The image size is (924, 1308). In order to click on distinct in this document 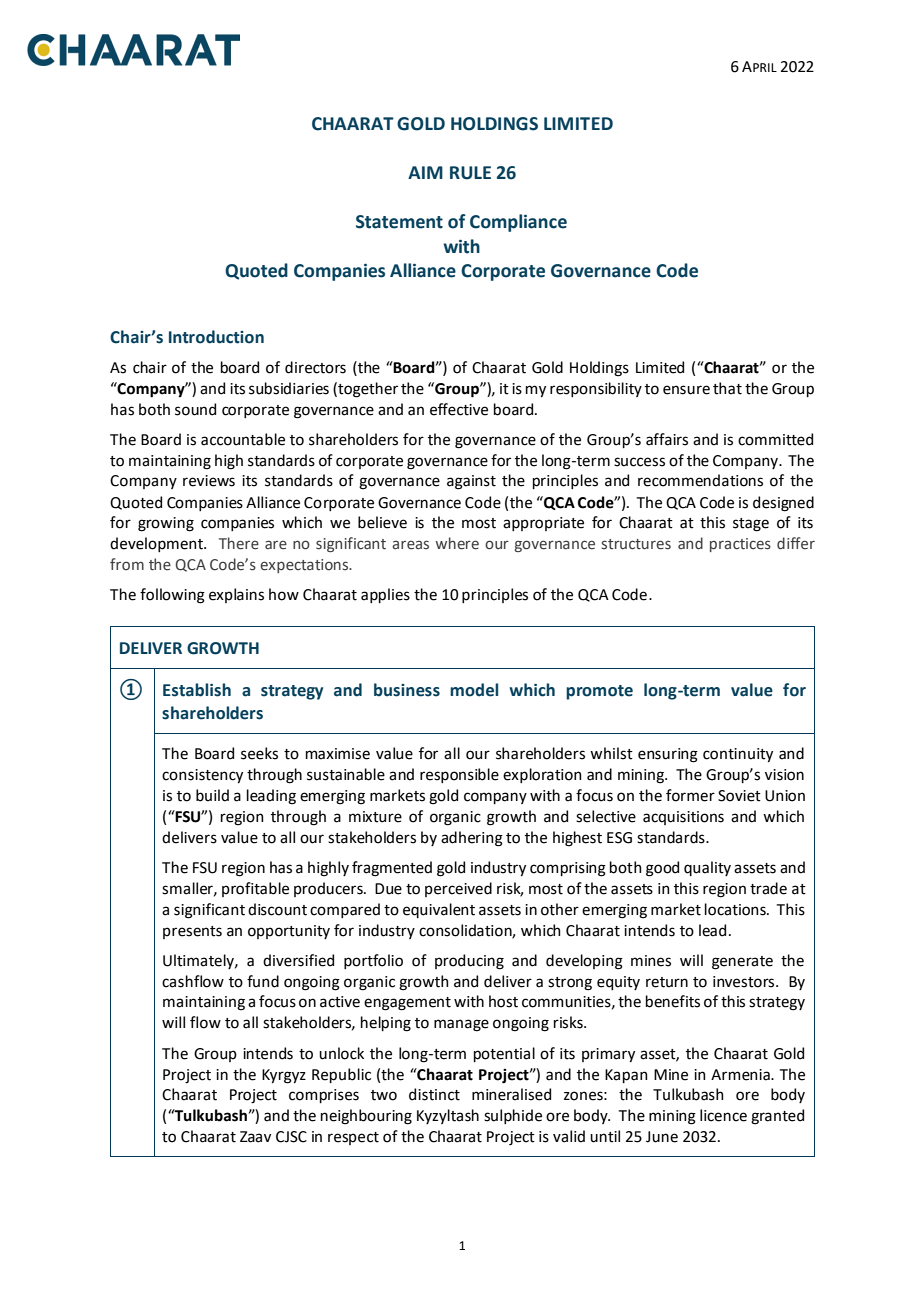, I will do `click(434, 1094)`.
